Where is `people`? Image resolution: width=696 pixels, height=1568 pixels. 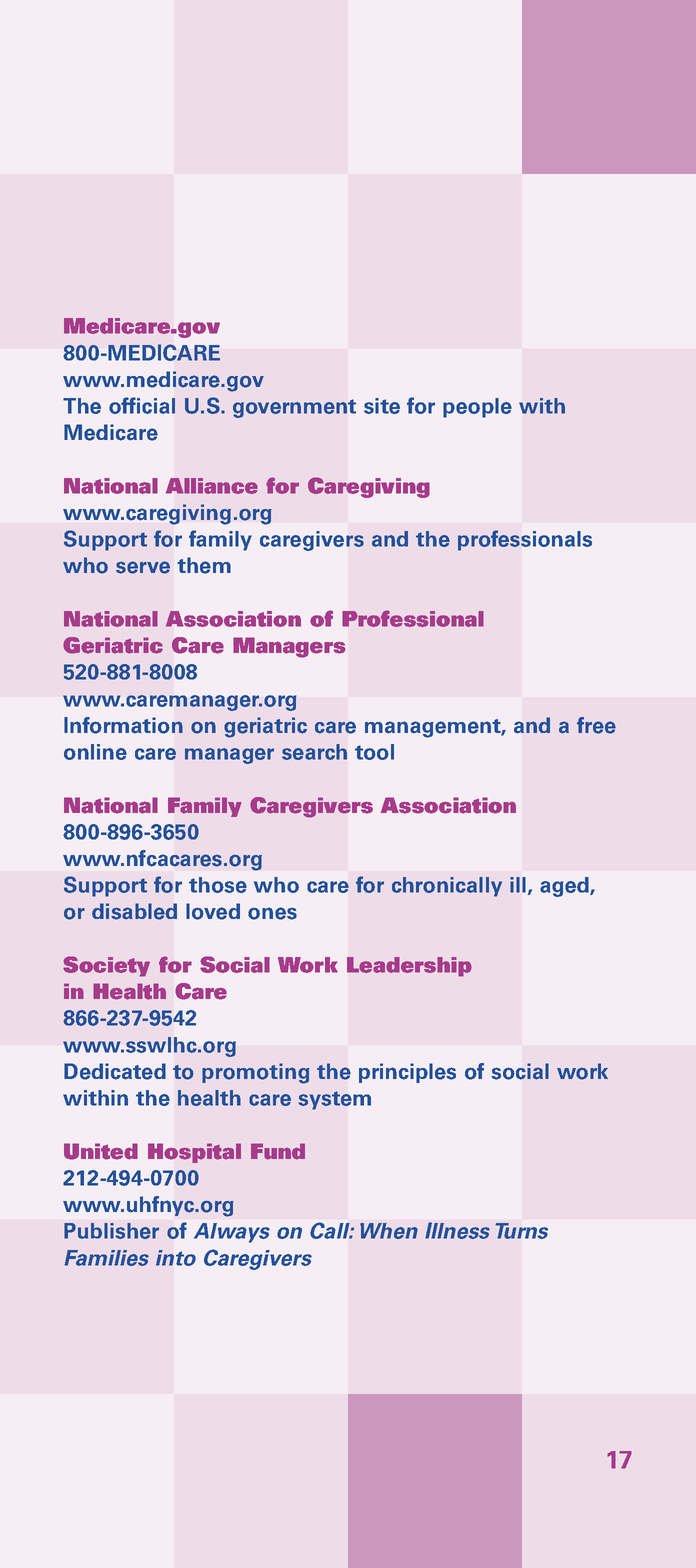 people is located at coordinates (477, 408).
